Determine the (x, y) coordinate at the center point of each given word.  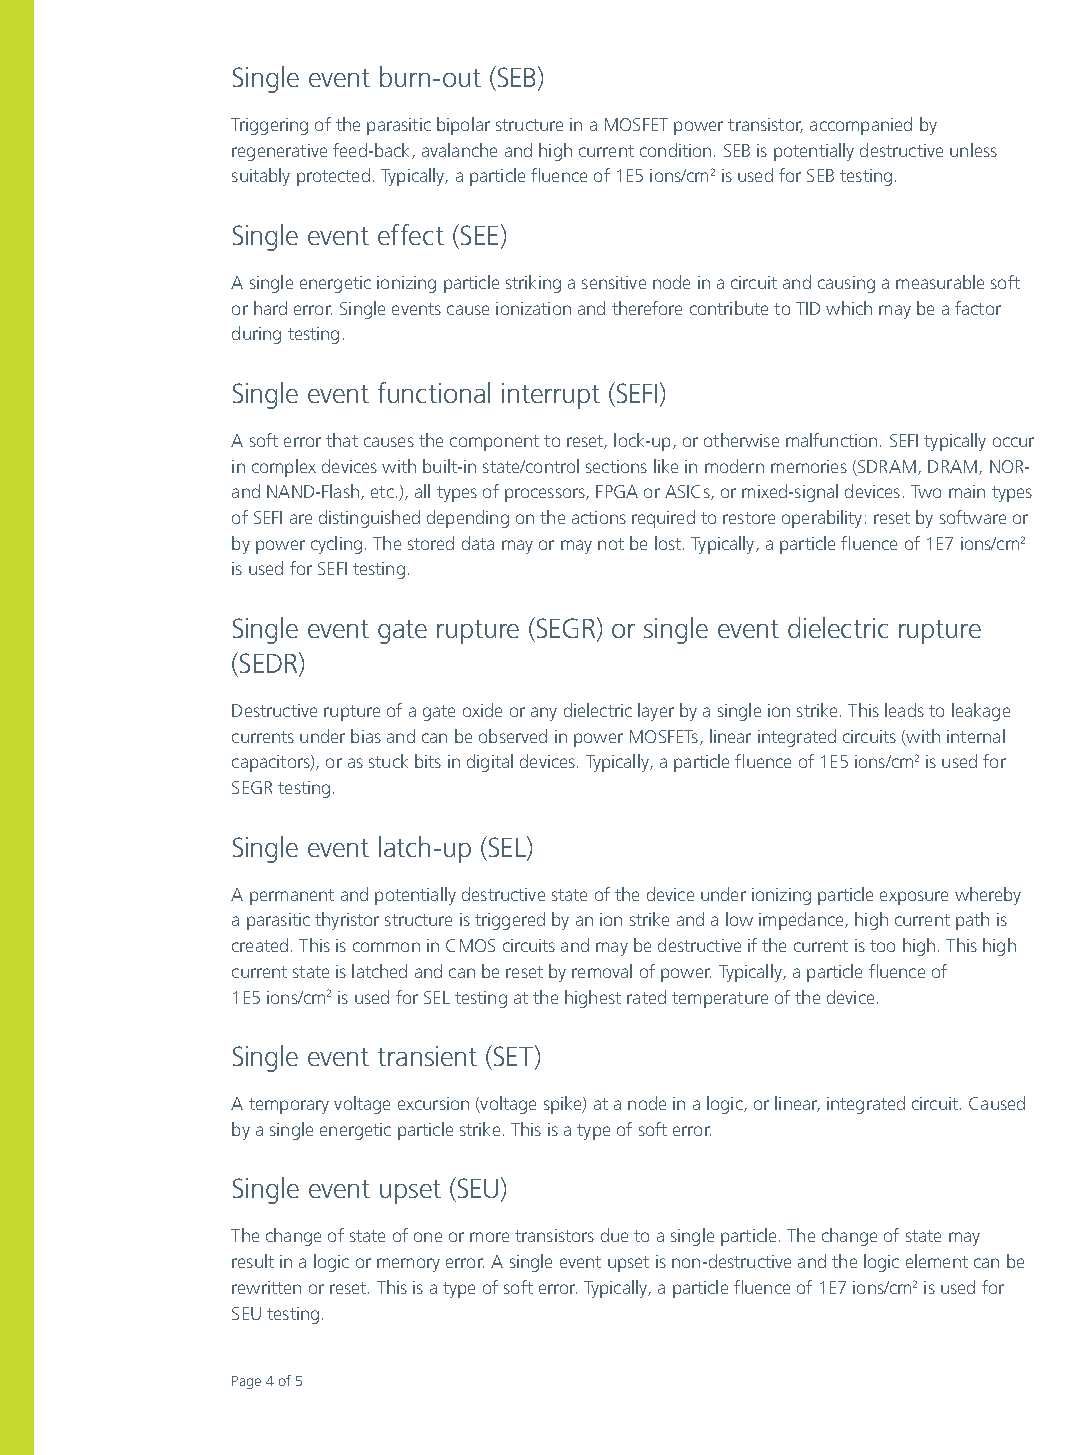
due (614, 1235)
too (882, 946)
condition (675, 150)
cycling (336, 545)
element (937, 1261)
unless (973, 150)
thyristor (347, 921)
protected (333, 177)
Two (926, 491)
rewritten (266, 1287)
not (611, 544)
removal (602, 971)
